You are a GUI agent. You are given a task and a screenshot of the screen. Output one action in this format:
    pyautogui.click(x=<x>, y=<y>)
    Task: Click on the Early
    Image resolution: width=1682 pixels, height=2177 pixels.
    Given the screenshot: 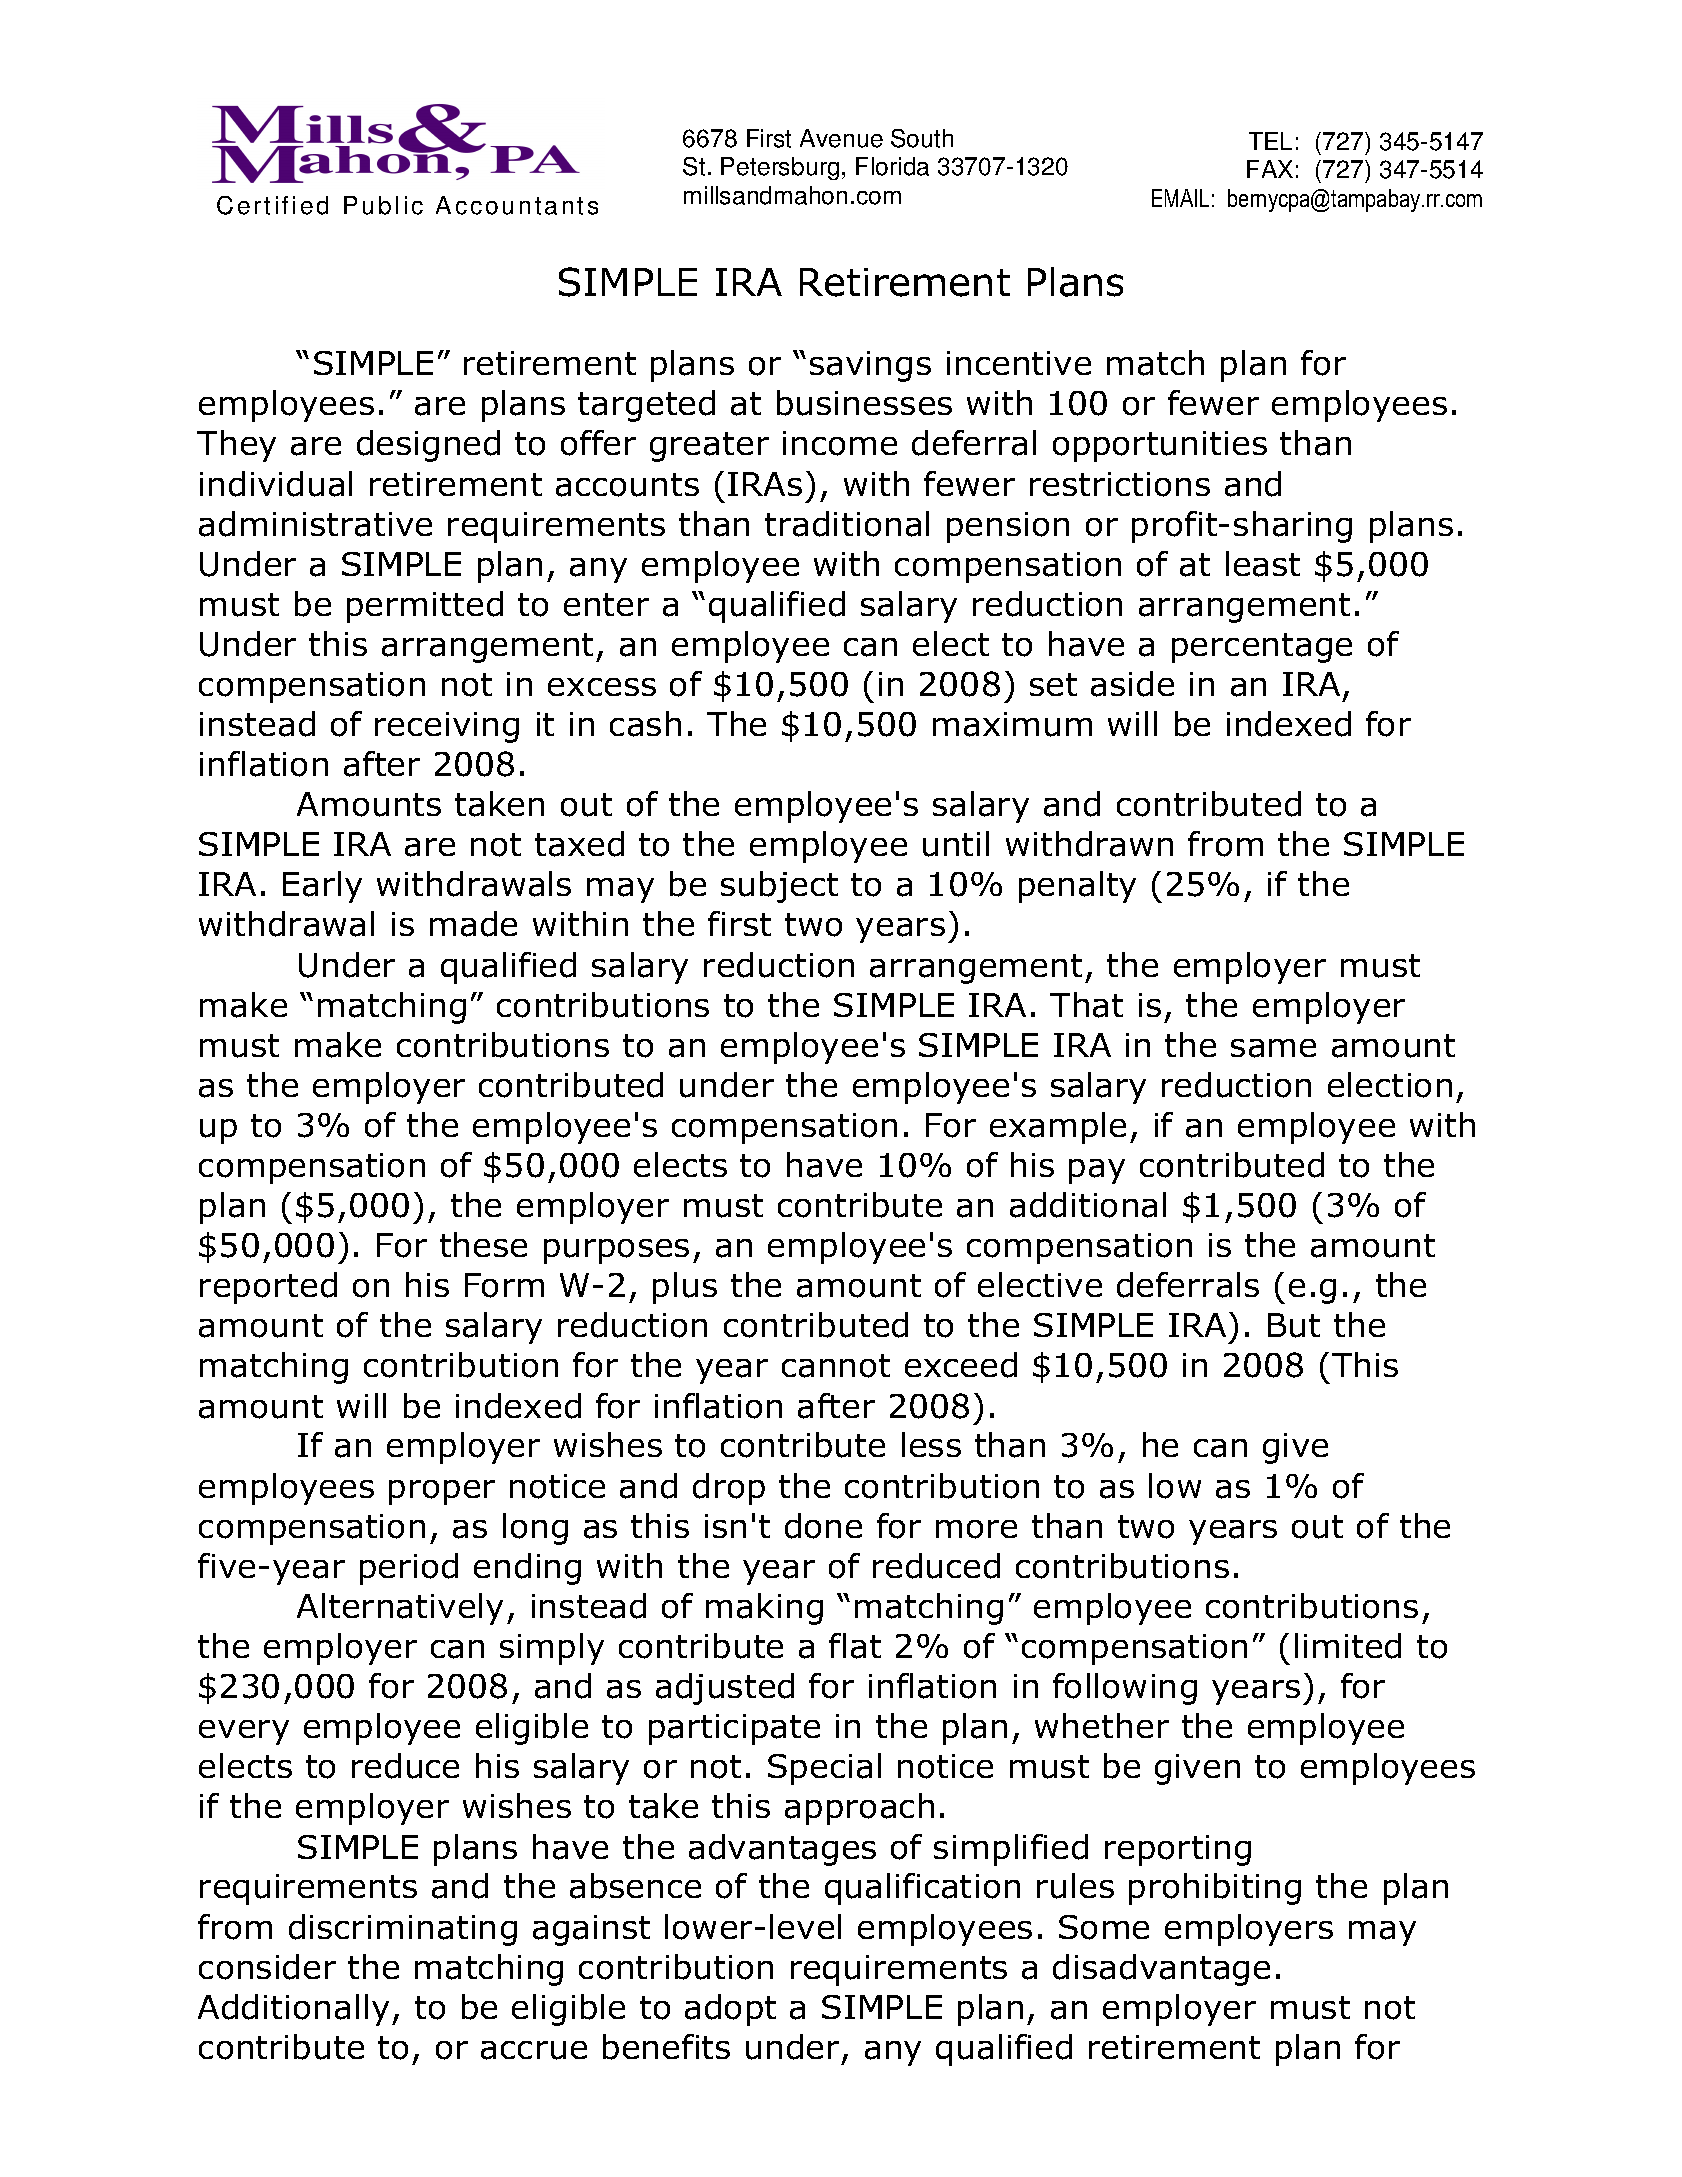 What is the action you would take?
    pyautogui.click(x=322, y=887)
